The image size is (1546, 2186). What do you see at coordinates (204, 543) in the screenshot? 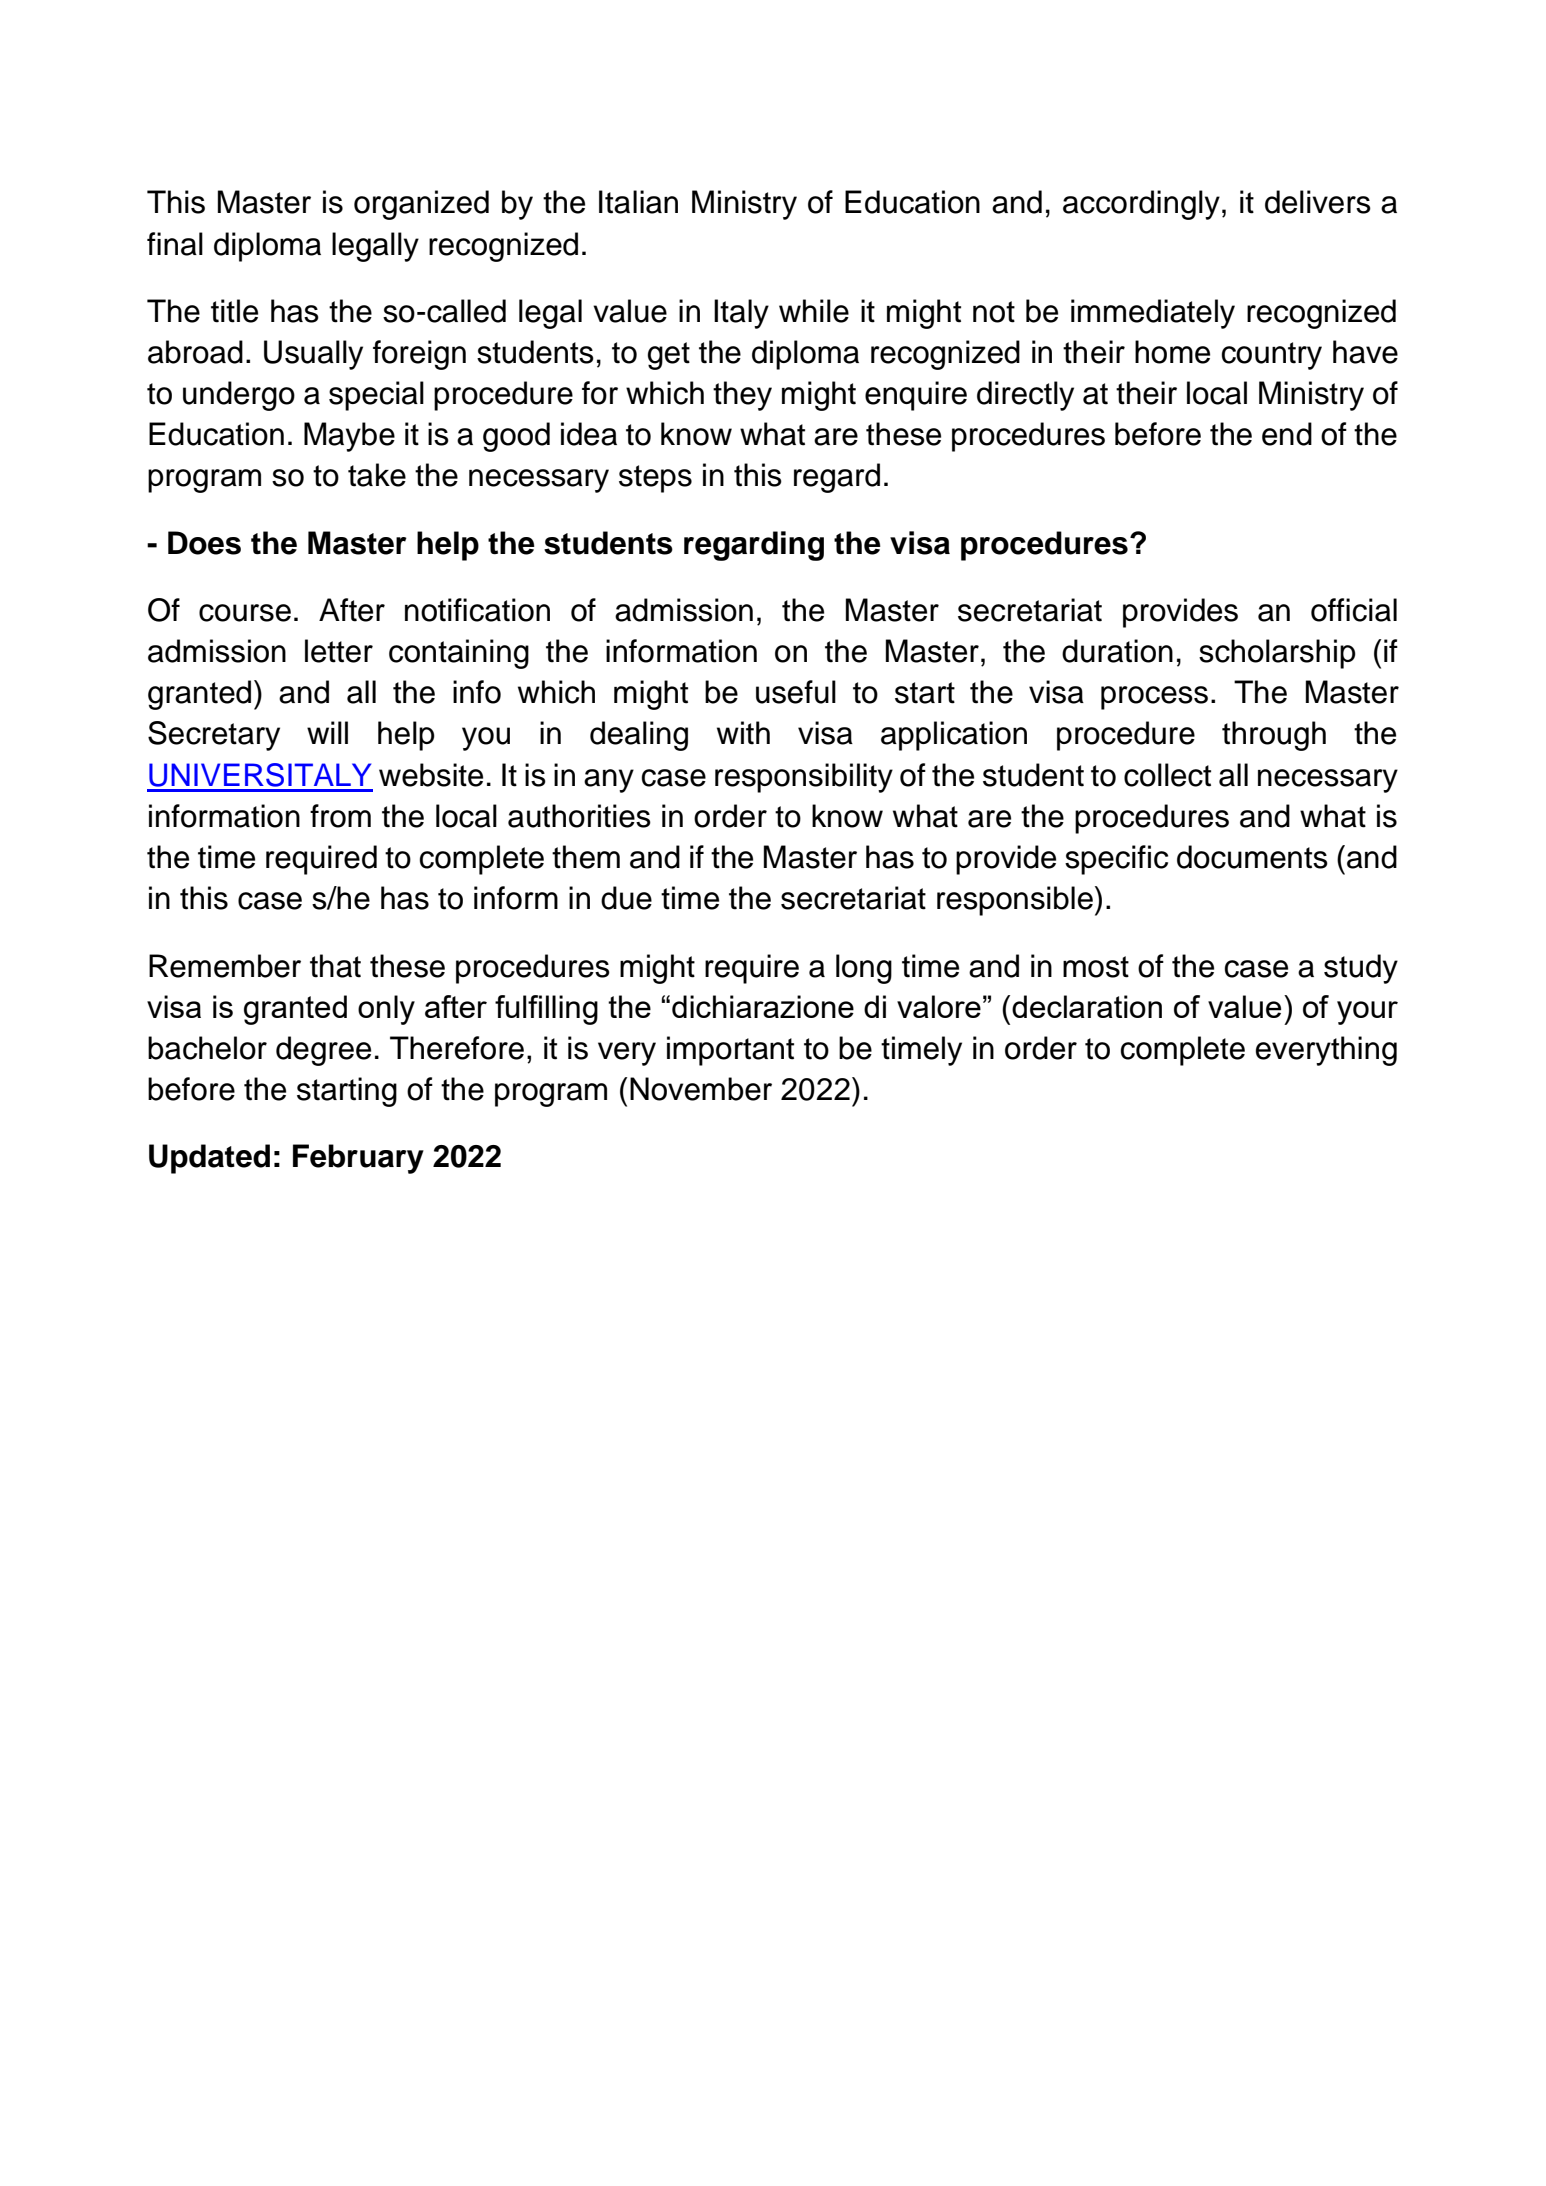
I see `Does` at bounding box center [204, 543].
